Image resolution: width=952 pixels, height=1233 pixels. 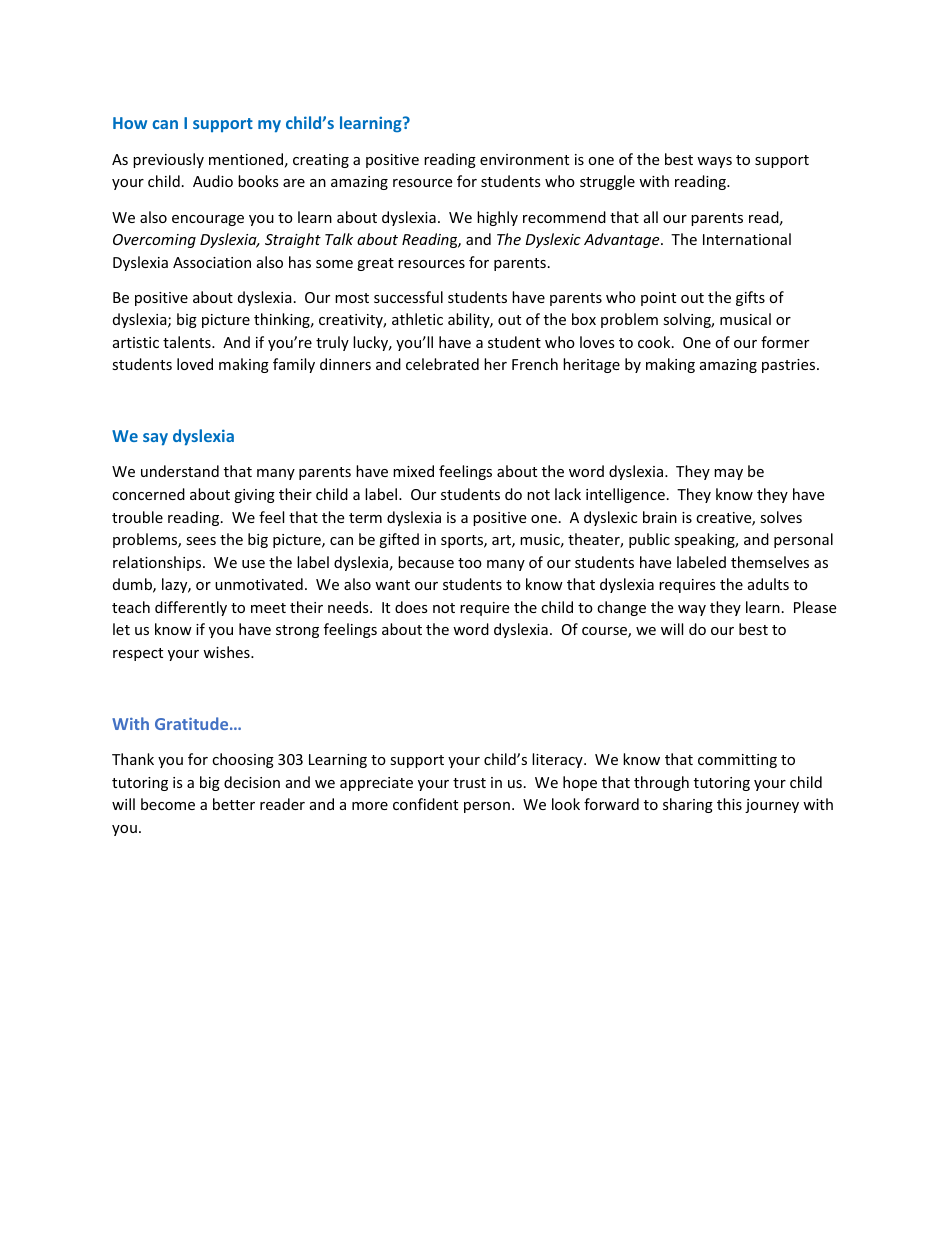 What do you see at coordinates (714, 162) in the image?
I see `ways` at bounding box center [714, 162].
